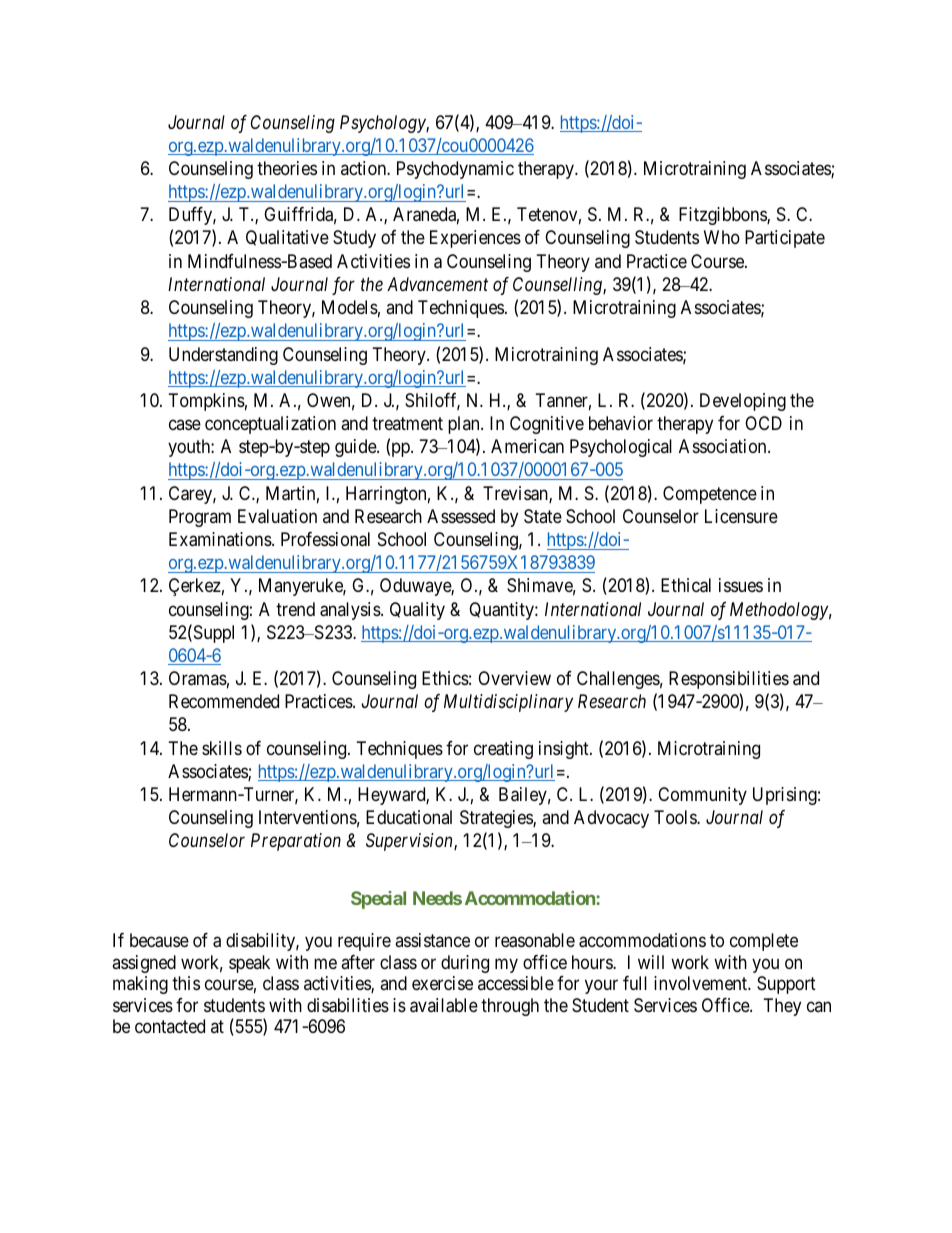 The height and width of the screenshot is (1233, 952). Describe the element at coordinates (455, 170) in the screenshot. I see `Psychodynamic` at that location.
